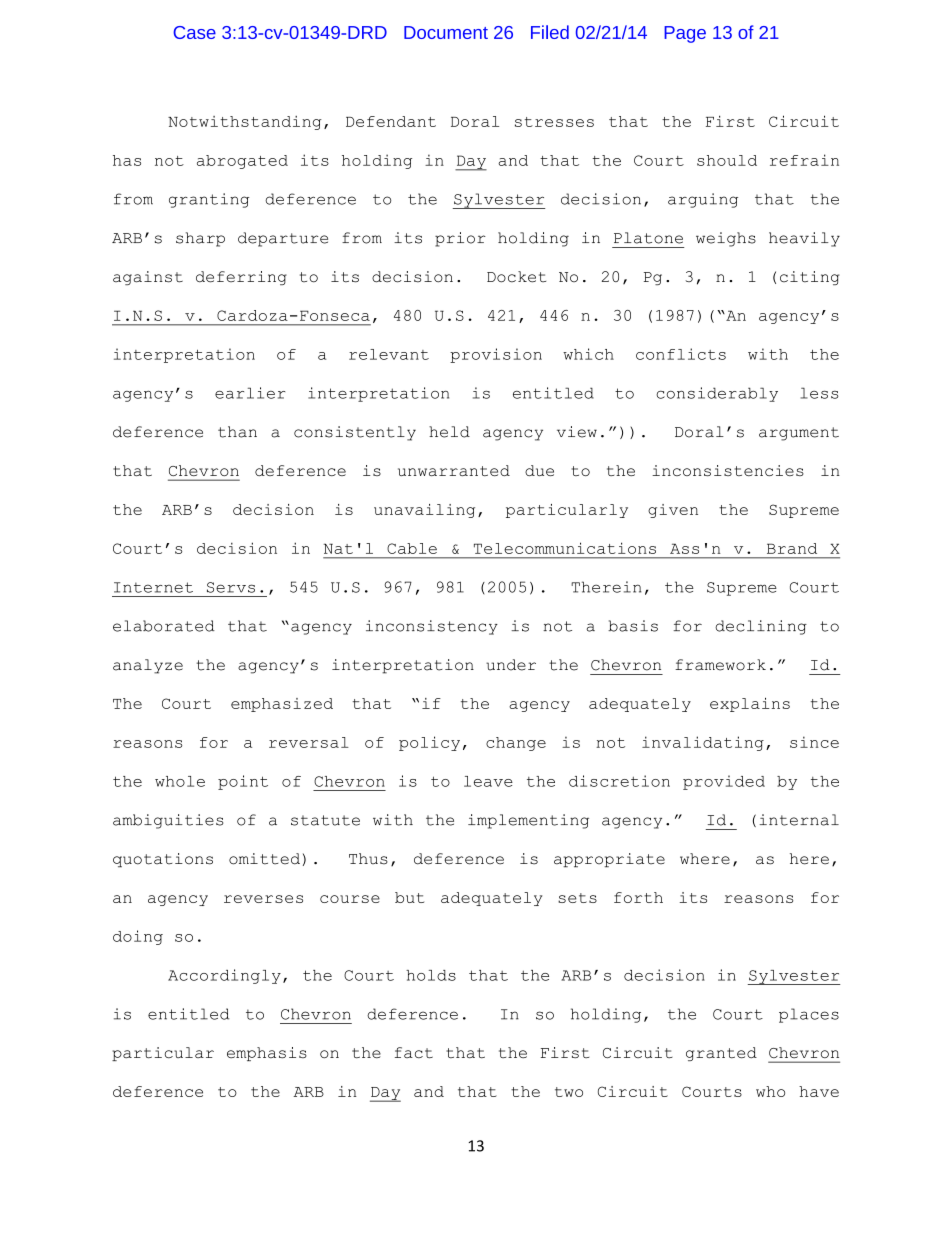  I want to click on Brand, so click(792, 548).
